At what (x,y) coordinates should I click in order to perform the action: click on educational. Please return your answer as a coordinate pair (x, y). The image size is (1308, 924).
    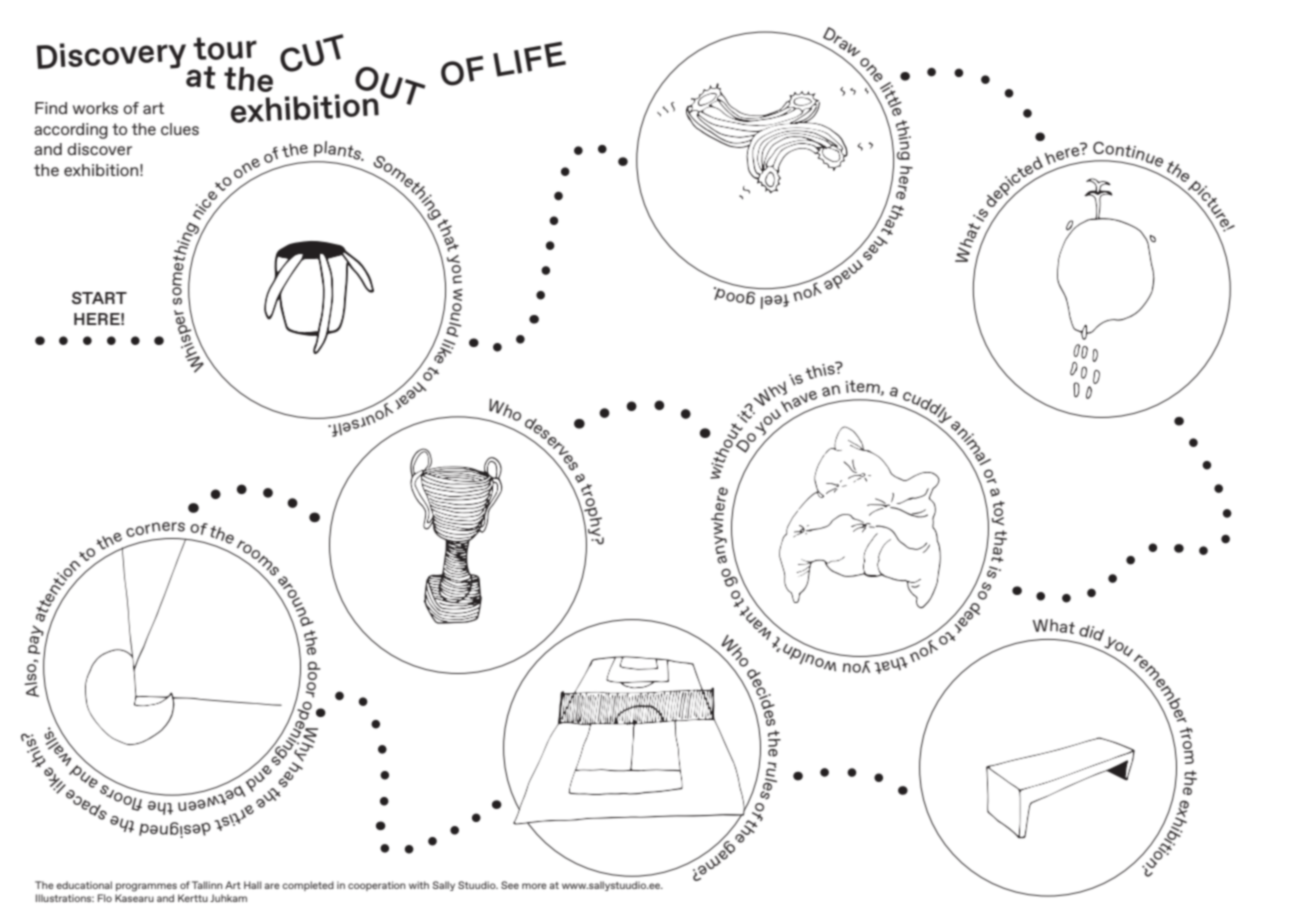
    Looking at the image, I should click on (84, 885).
